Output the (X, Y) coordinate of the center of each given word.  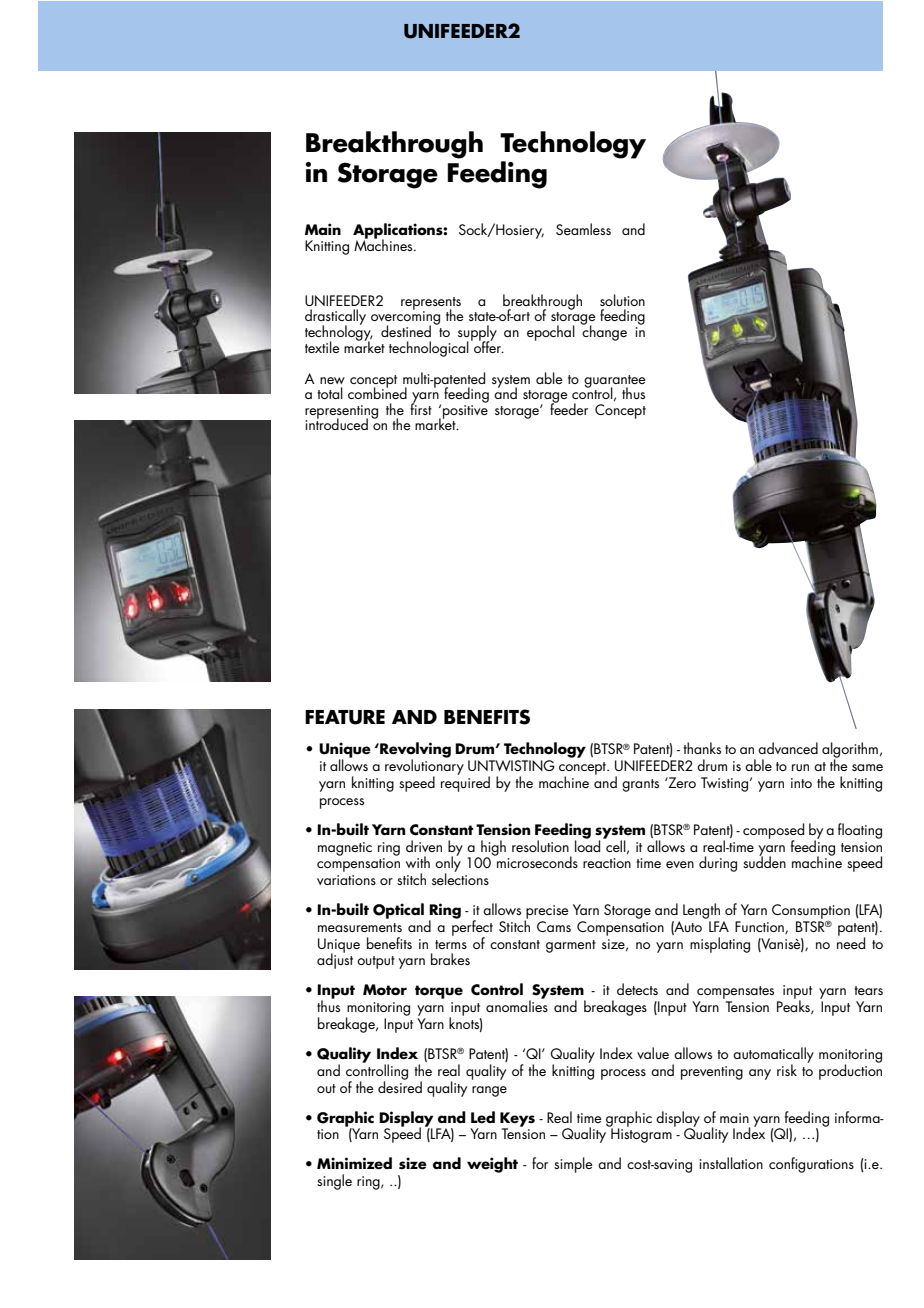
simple (573, 1165)
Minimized (354, 1163)
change (604, 332)
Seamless (583, 229)
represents (431, 304)
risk (787, 1070)
